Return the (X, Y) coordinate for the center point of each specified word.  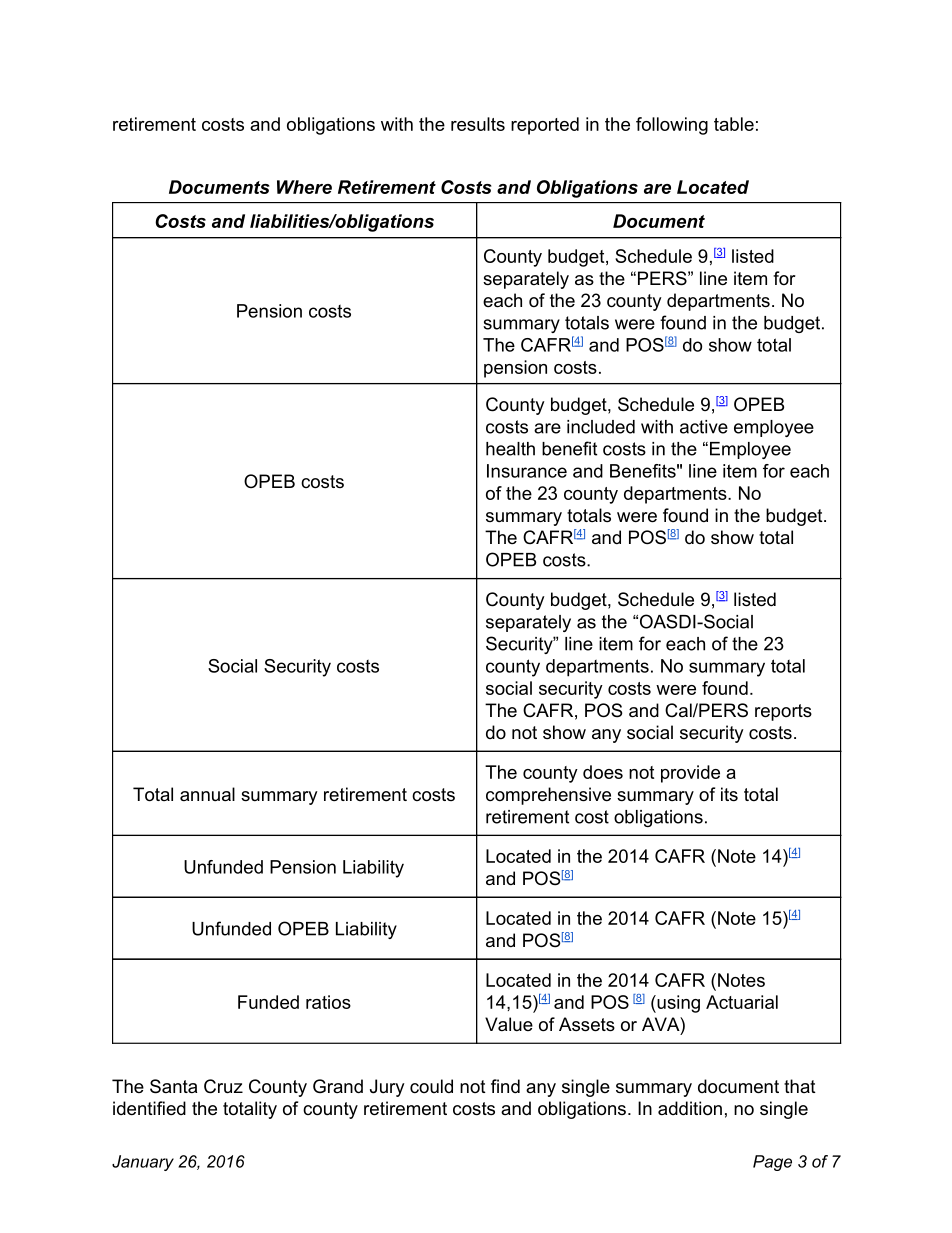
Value (509, 1024)
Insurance (527, 471)
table (734, 124)
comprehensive (548, 796)
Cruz (223, 1086)
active (704, 427)
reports (783, 712)
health (510, 449)
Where (304, 187)
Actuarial (742, 1002)
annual (207, 794)
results (478, 124)
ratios (328, 1002)
